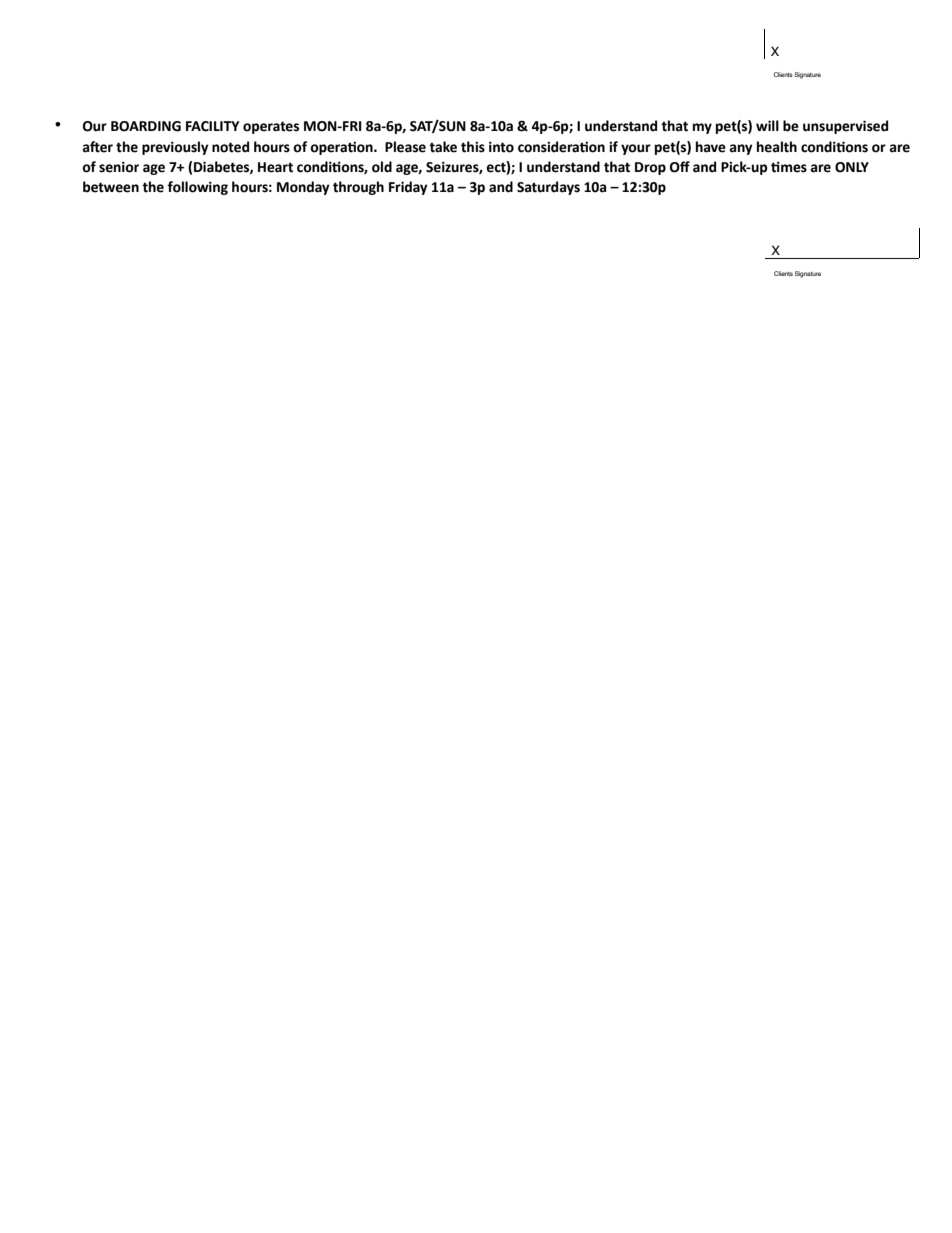 This document has width=952, height=1233. What do you see at coordinates (197, 188) in the document?
I see `following` at bounding box center [197, 188].
